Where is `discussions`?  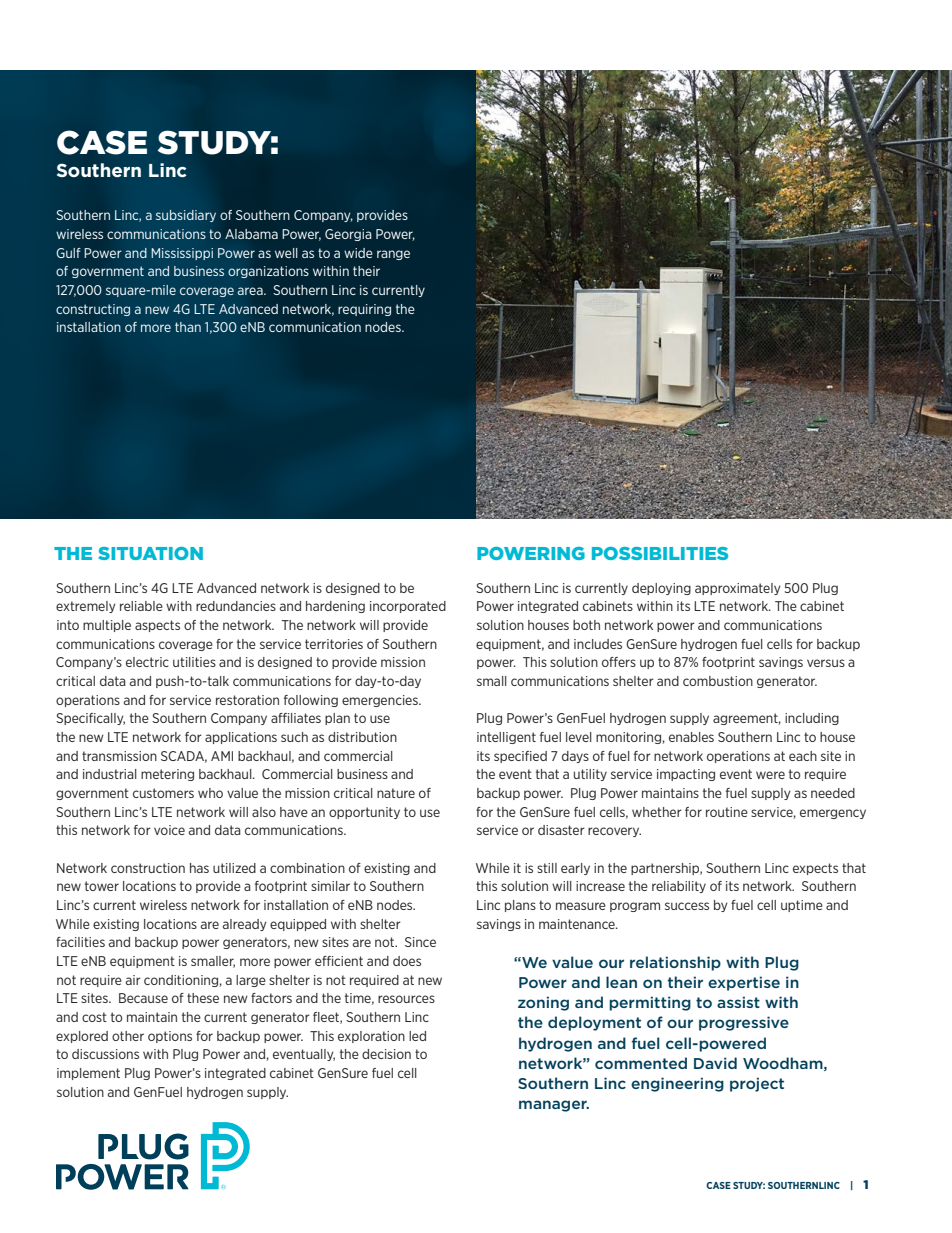 discussions is located at coordinates (105, 1054).
